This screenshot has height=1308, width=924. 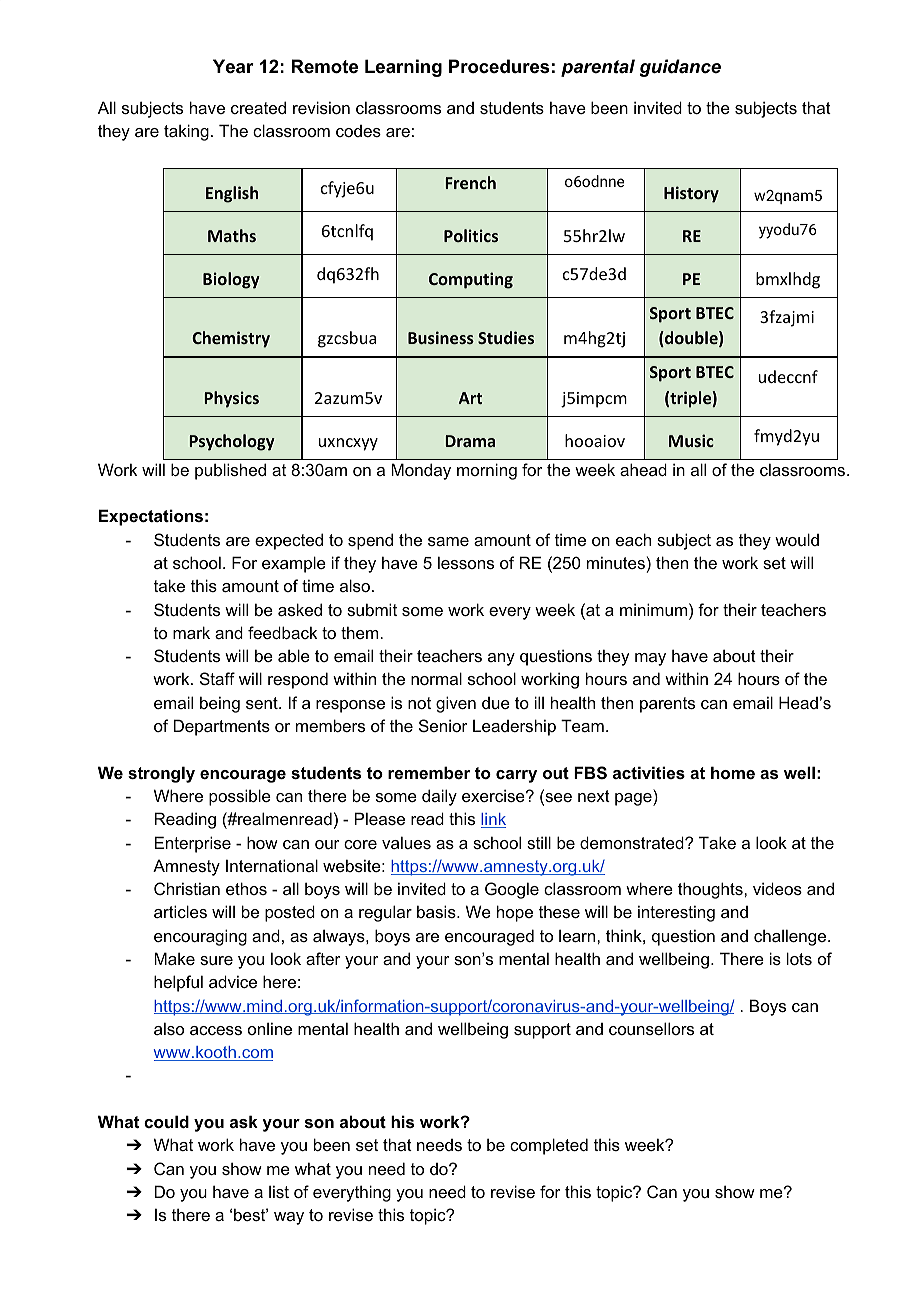 I want to click on created, so click(x=258, y=107).
